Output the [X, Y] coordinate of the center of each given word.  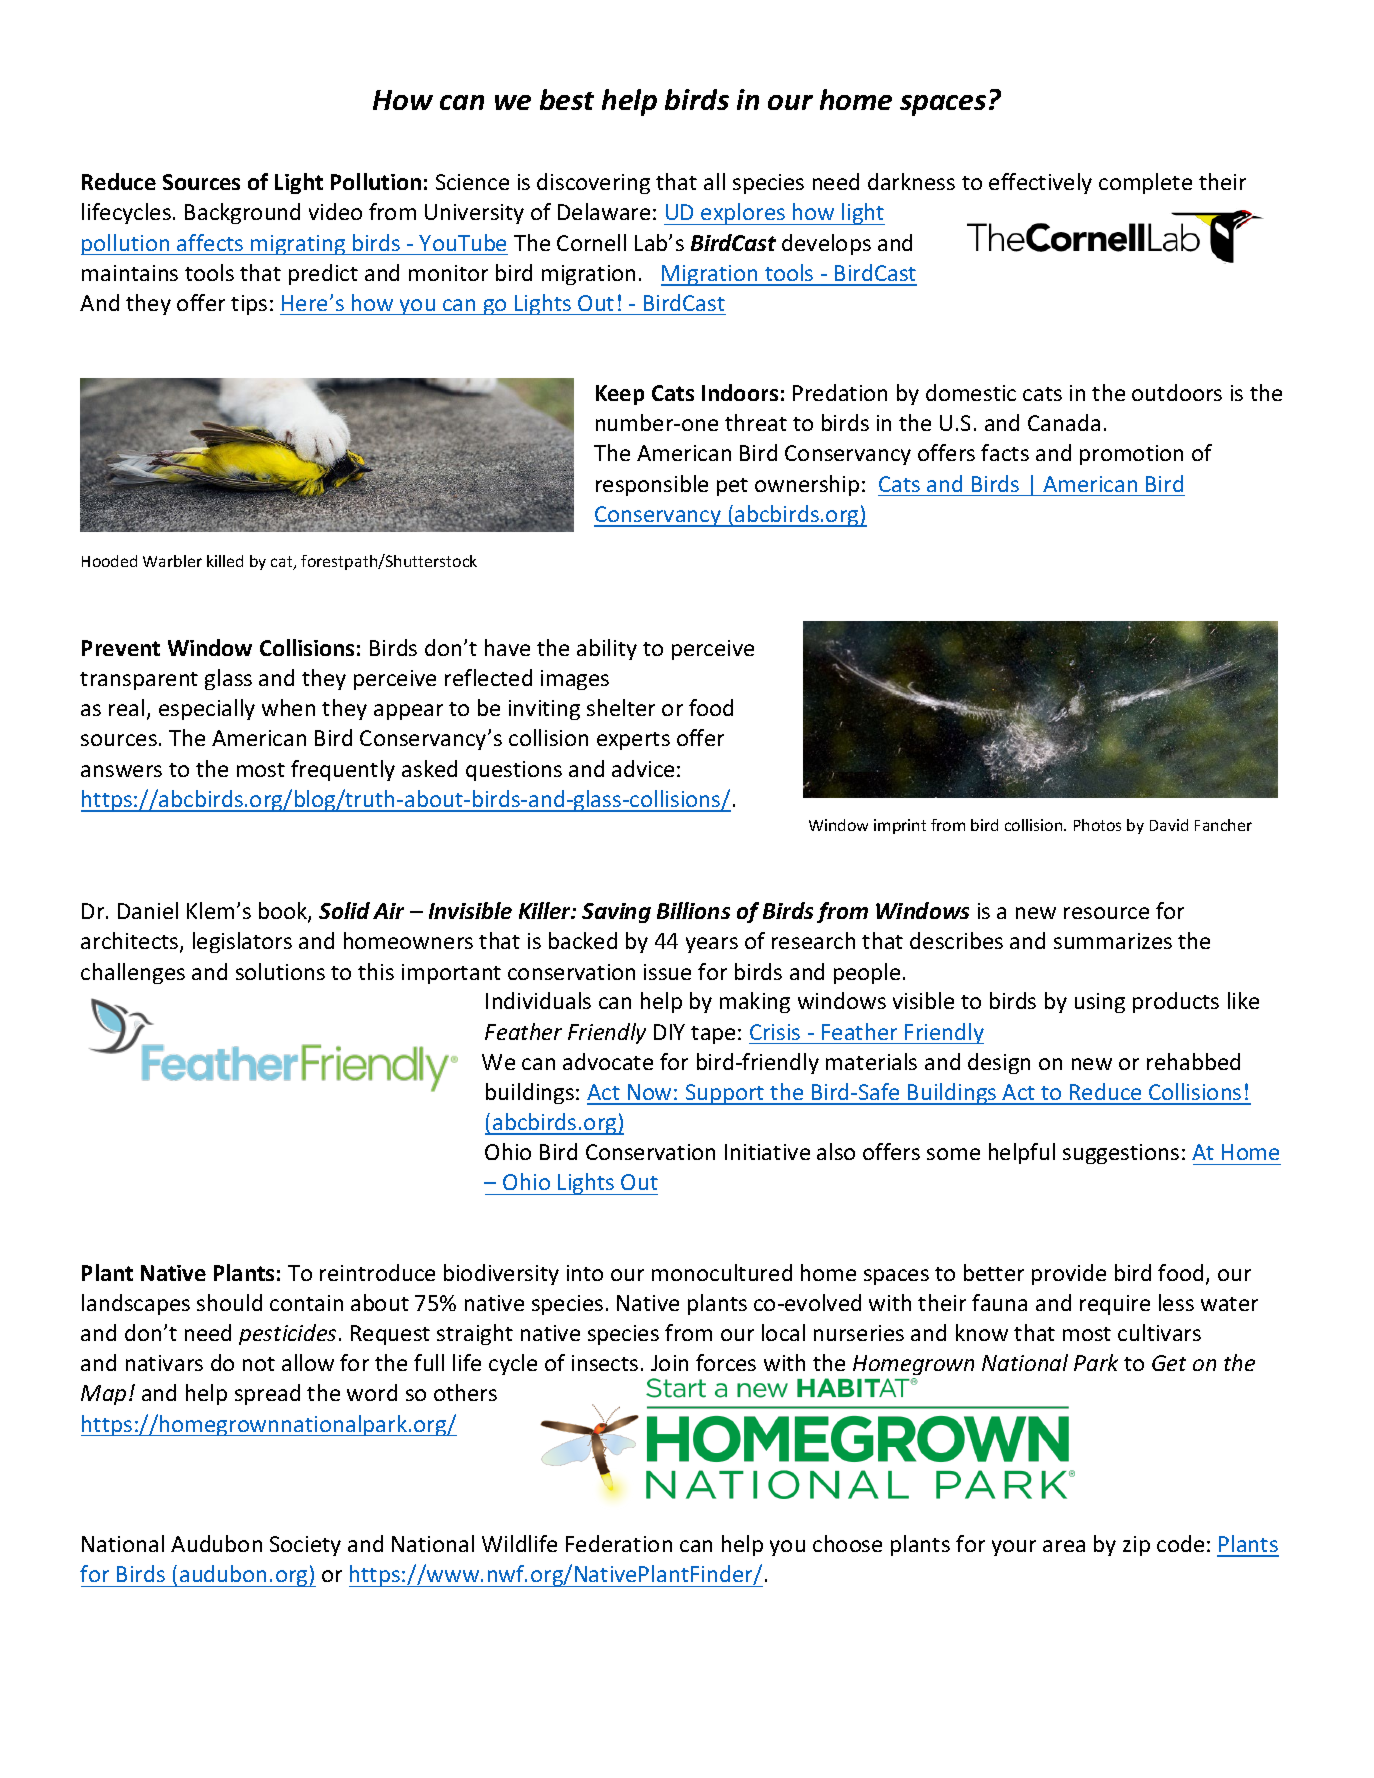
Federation [619, 1543]
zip [1136, 1546]
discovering [593, 183]
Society [305, 1546]
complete [1145, 183]
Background [242, 213]
